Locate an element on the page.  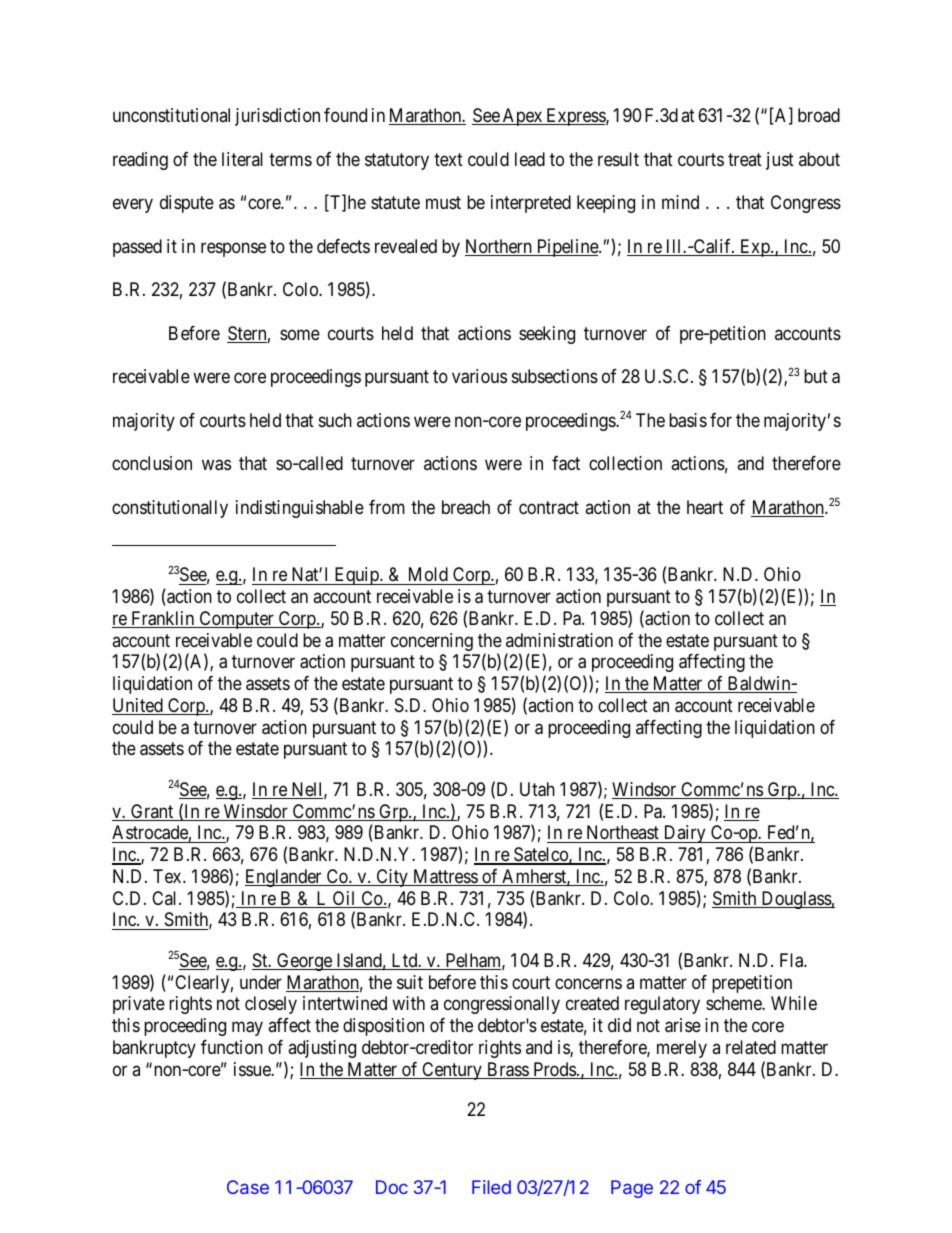
concerning is located at coordinates (432, 642).
